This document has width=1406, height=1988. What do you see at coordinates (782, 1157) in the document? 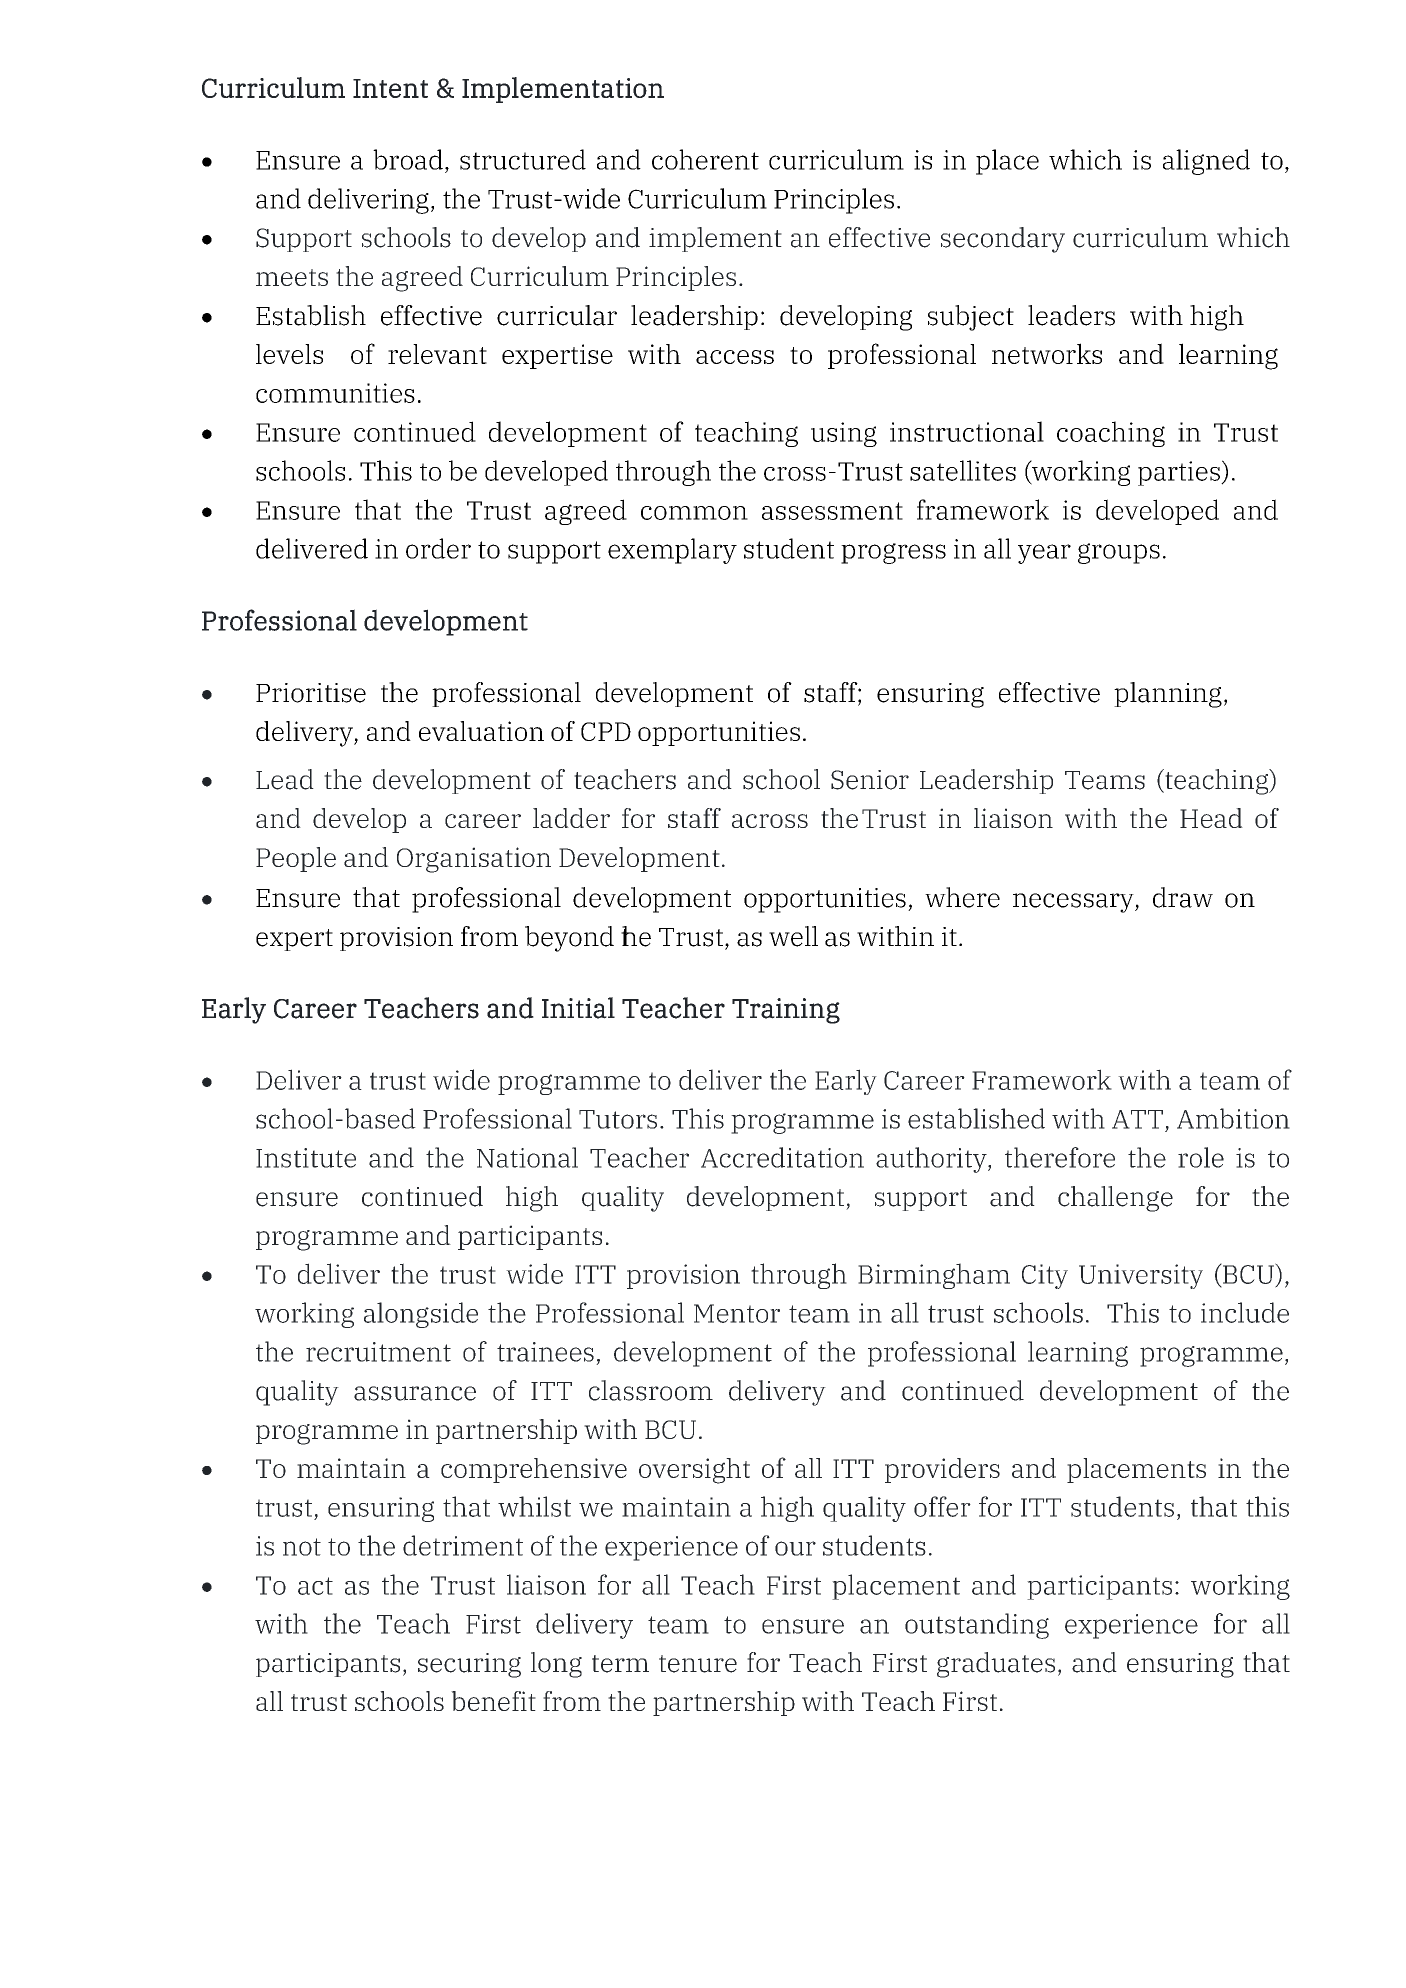
I see `Accreditation` at bounding box center [782, 1157].
